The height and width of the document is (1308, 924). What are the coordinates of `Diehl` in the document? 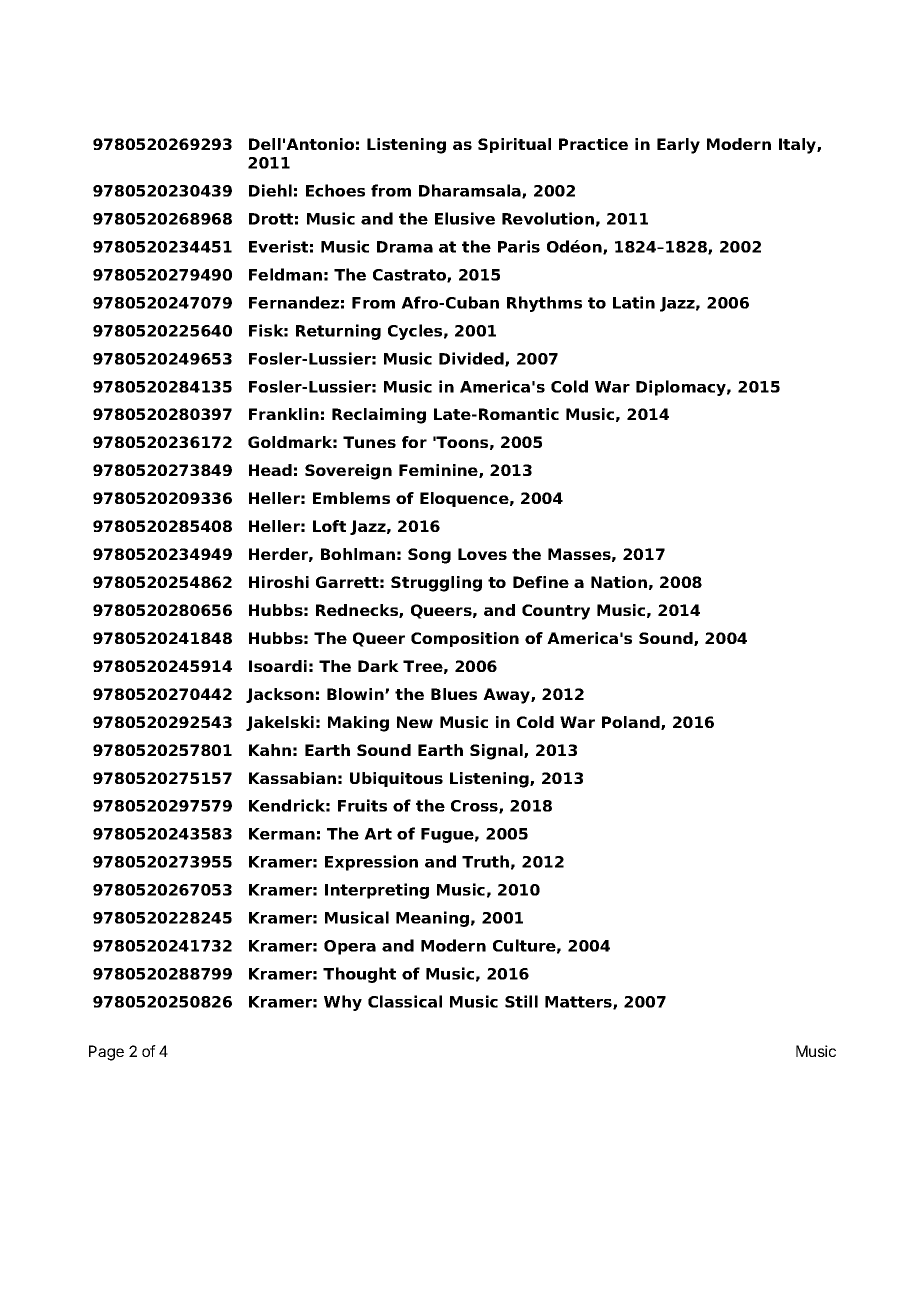 It's located at (270, 190).
